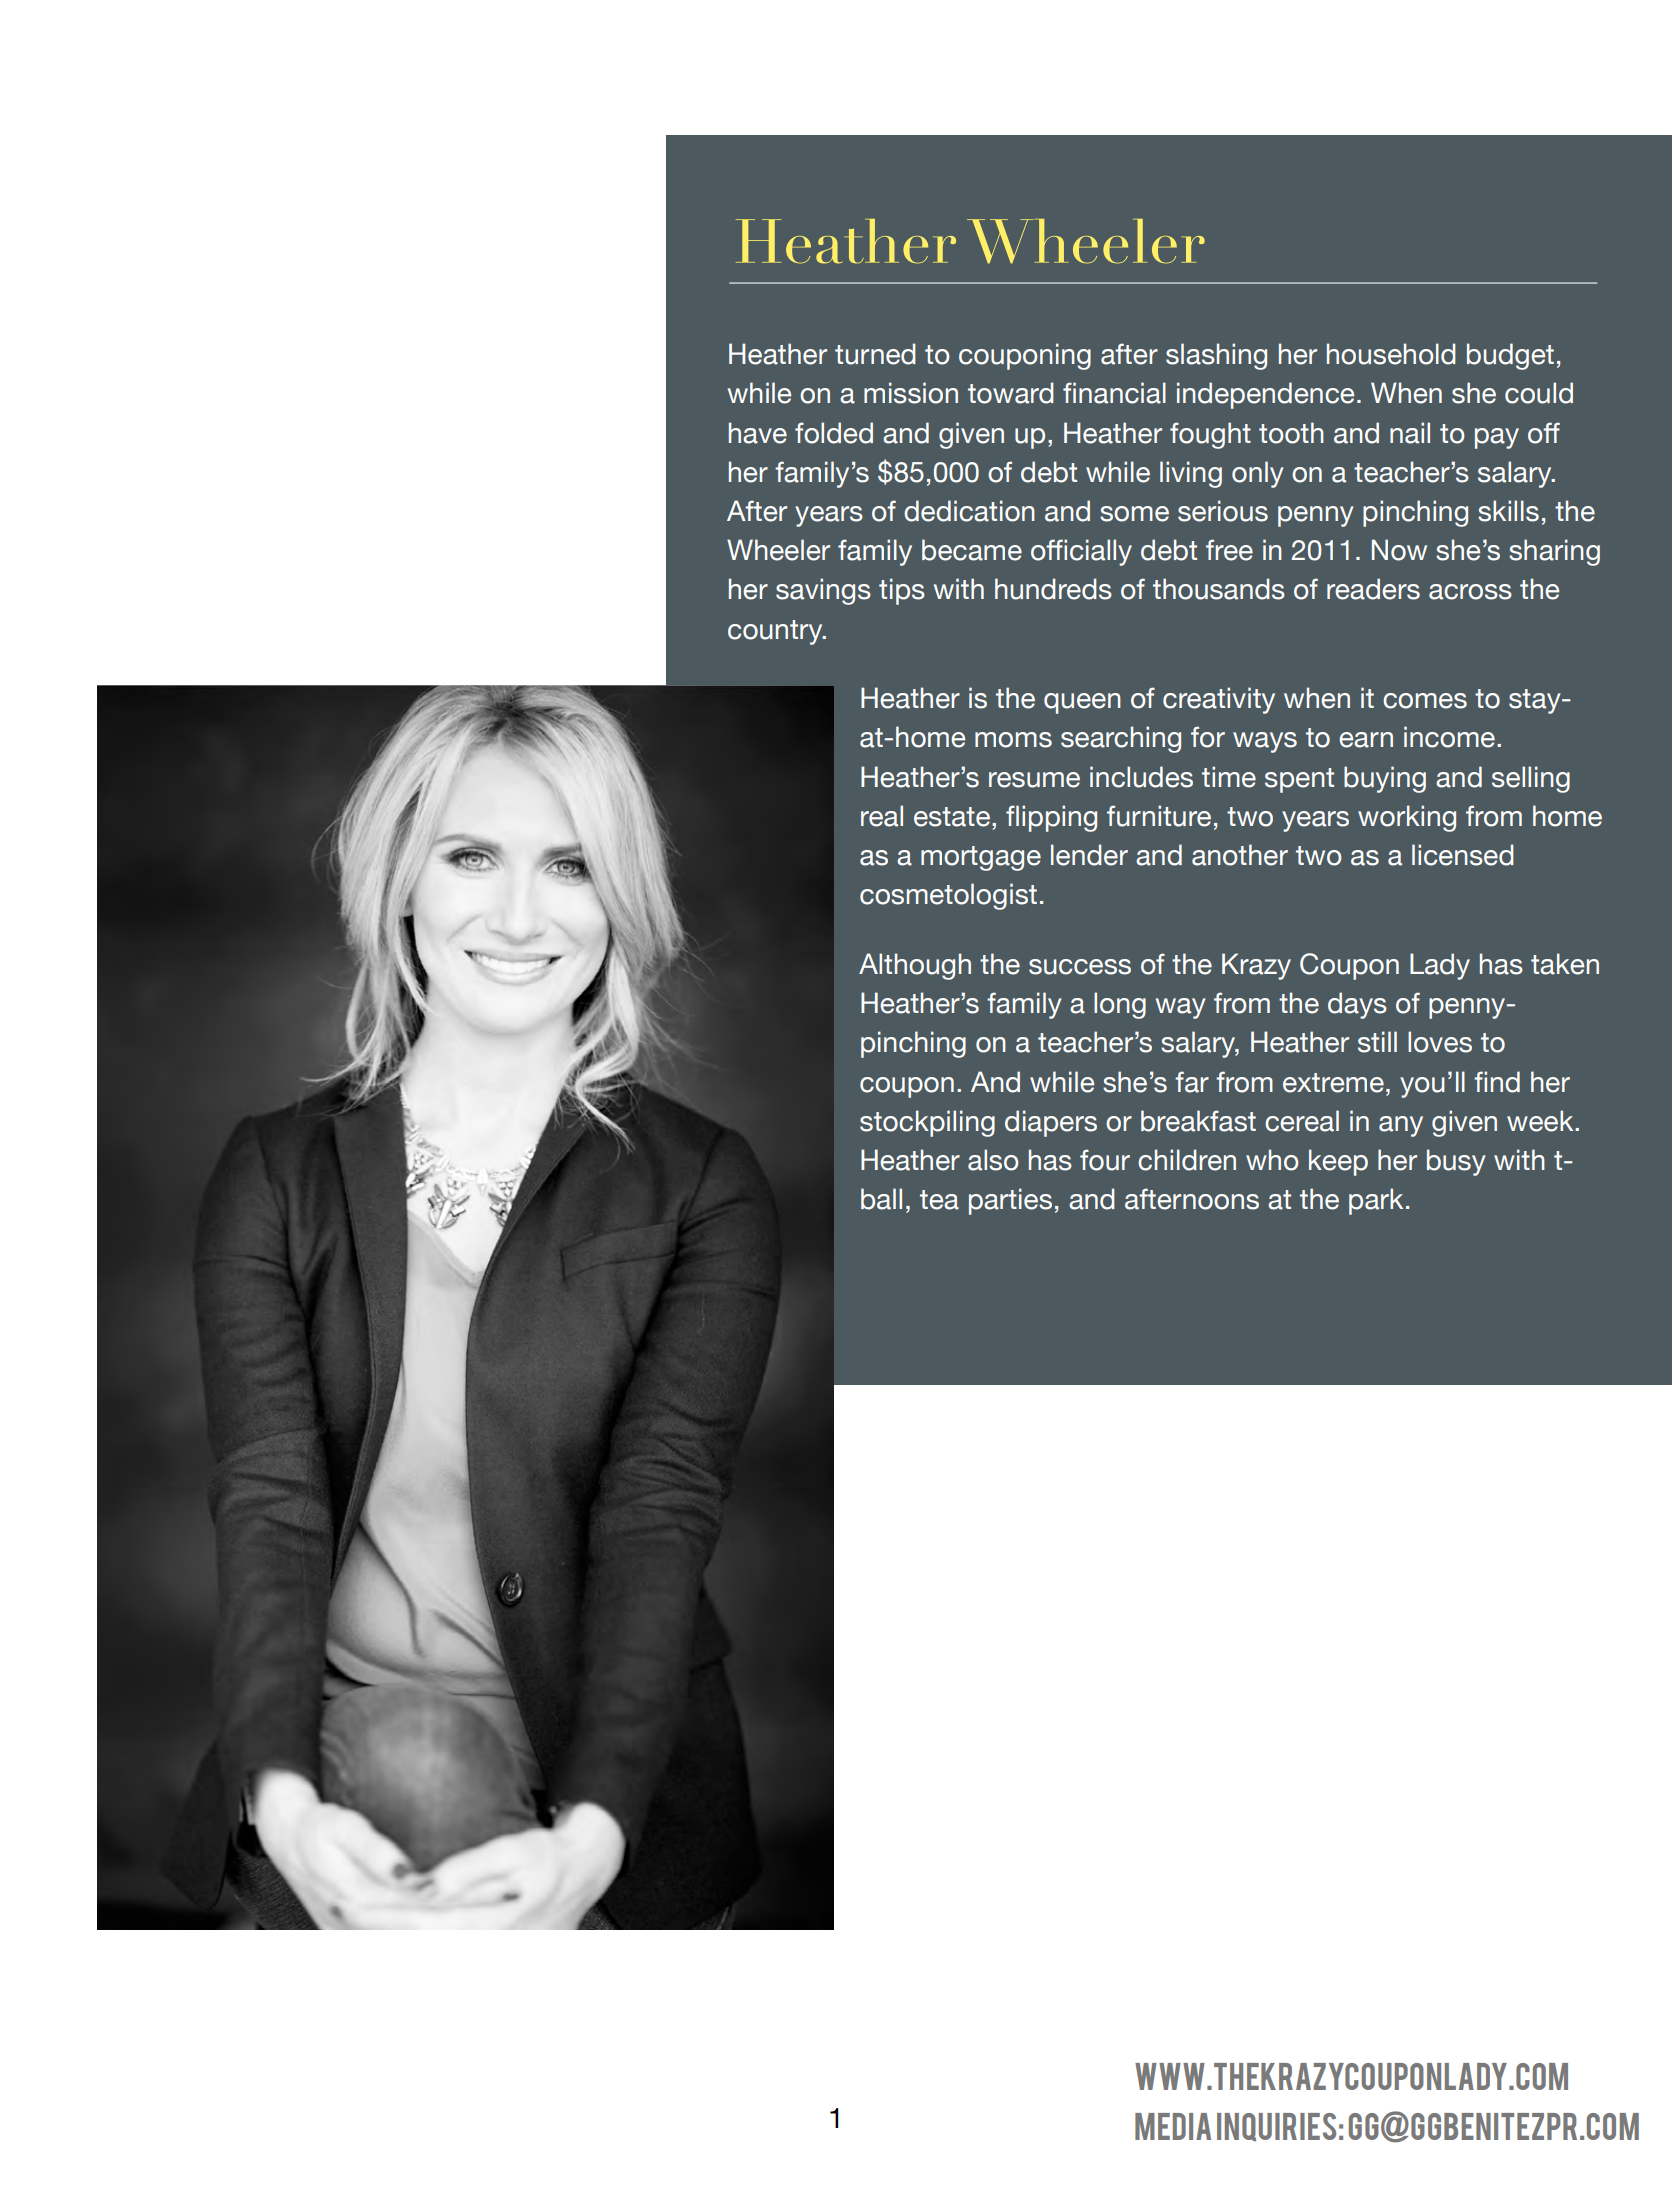  Describe the element at coordinates (1120, 1005) in the screenshot. I see `long` at that location.
